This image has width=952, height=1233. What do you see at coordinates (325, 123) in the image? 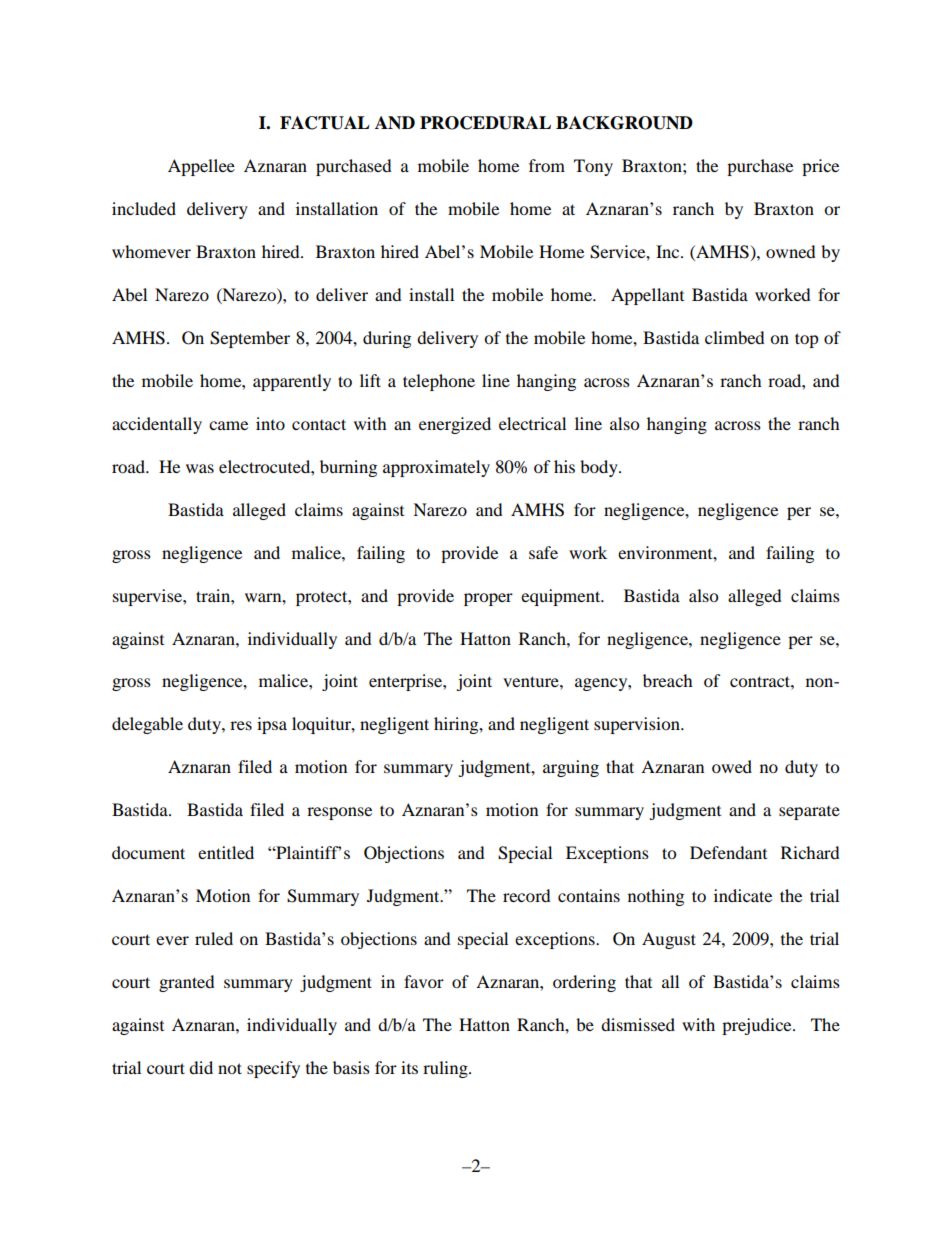
I see `FACTUAL` at bounding box center [325, 123].
